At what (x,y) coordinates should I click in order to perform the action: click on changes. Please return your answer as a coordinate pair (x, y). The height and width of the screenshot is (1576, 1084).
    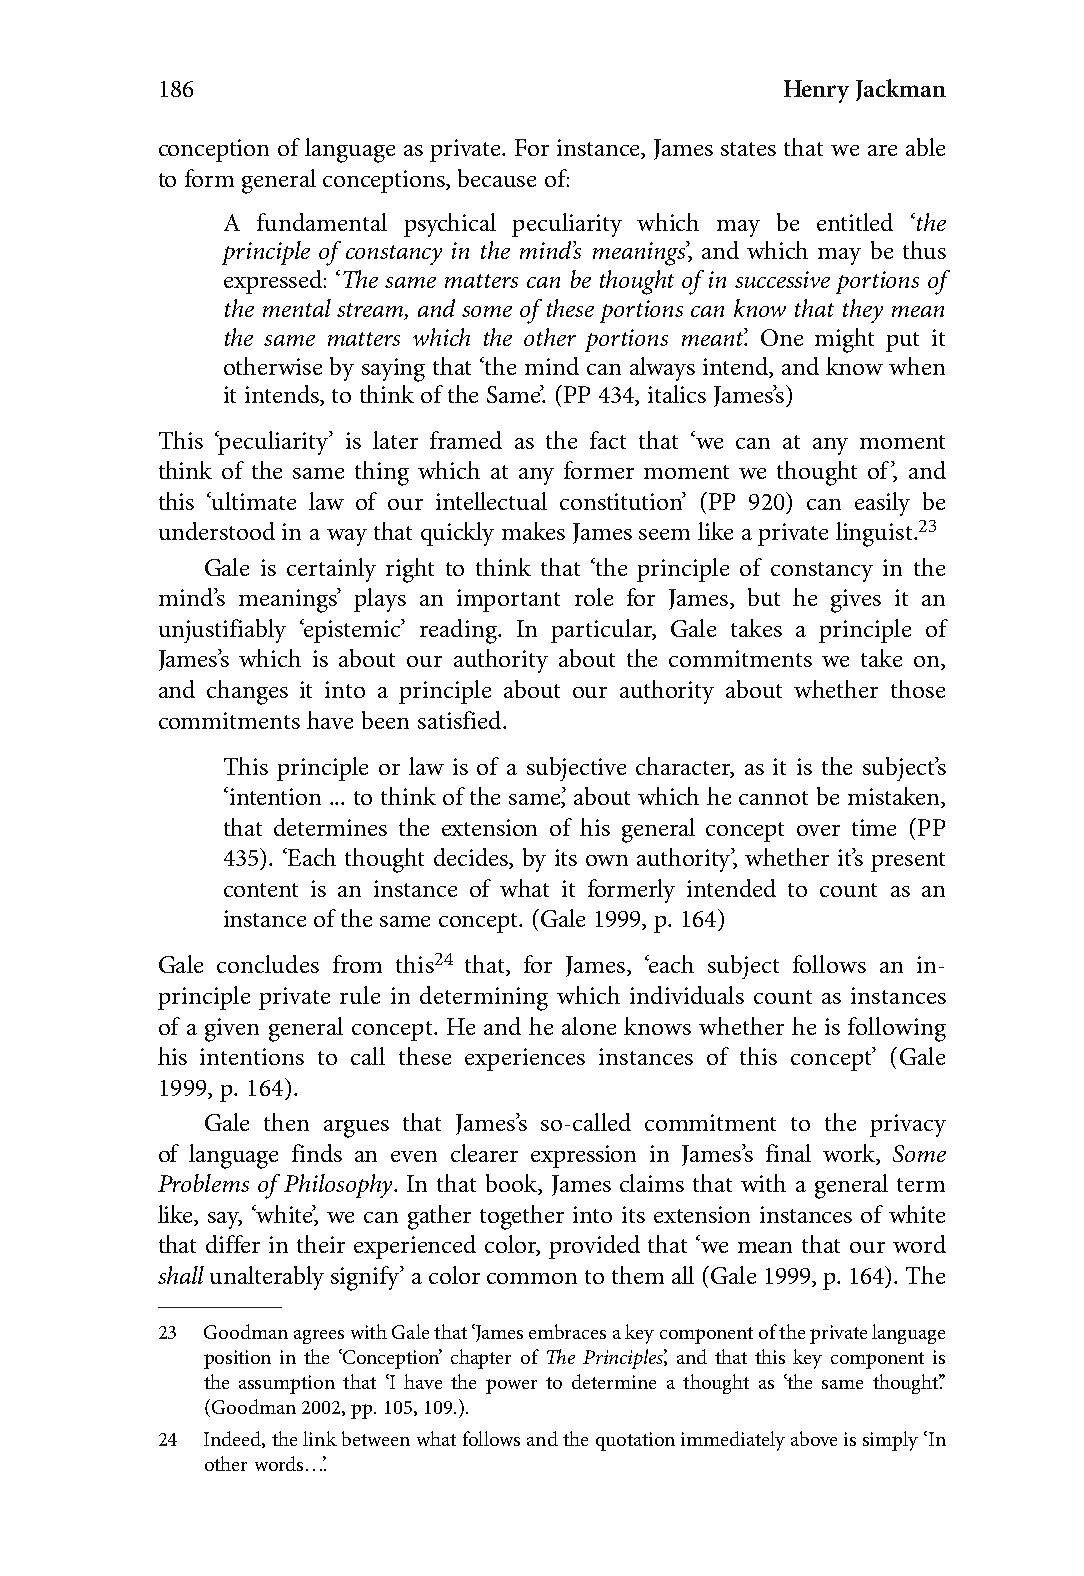
    Looking at the image, I should click on (247, 692).
